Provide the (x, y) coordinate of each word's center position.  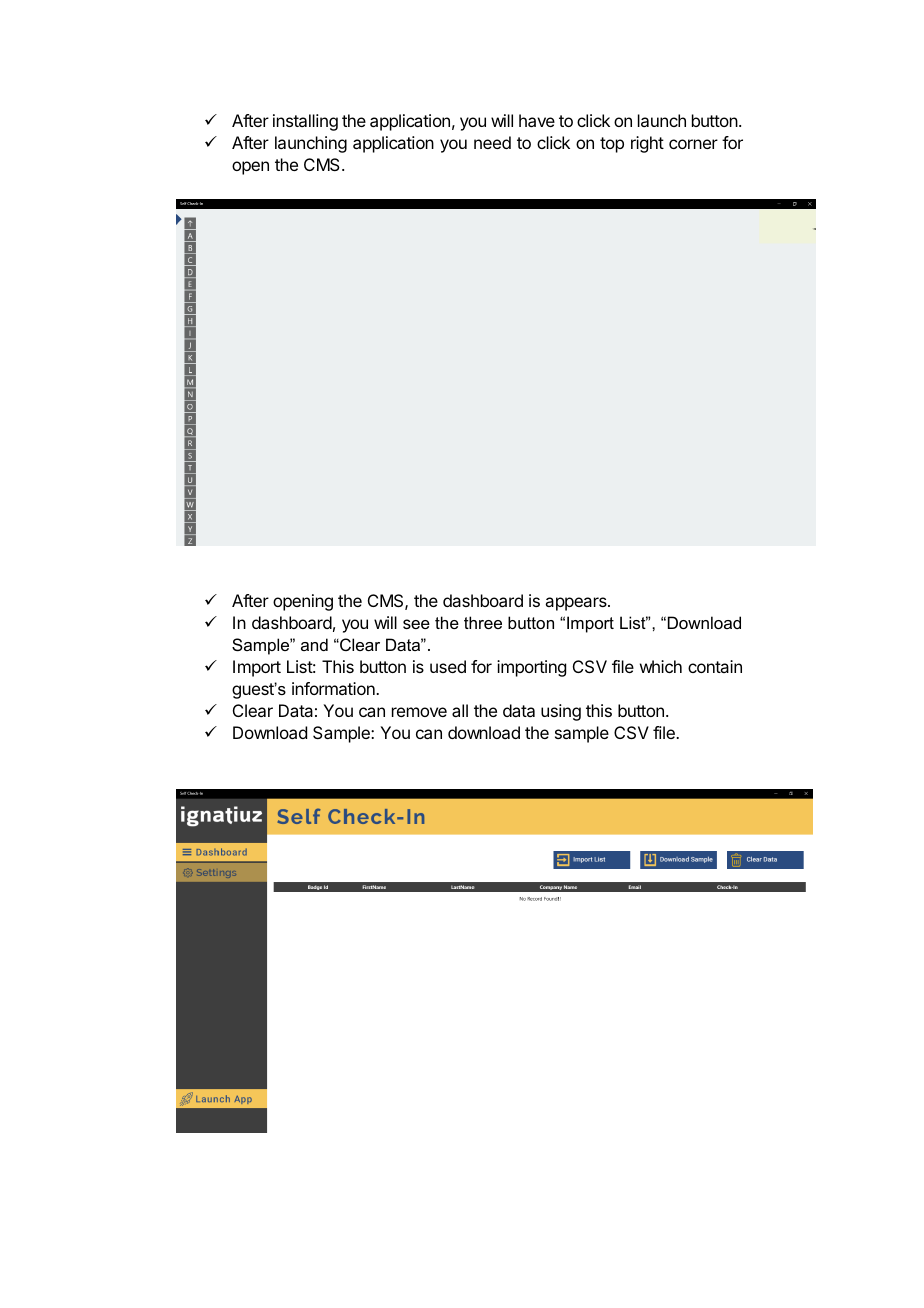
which (661, 666)
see (416, 624)
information (334, 688)
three (483, 622)
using (561, 712)
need (492, 142)
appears (577, 604)
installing (305, 122)
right (647, 144)
